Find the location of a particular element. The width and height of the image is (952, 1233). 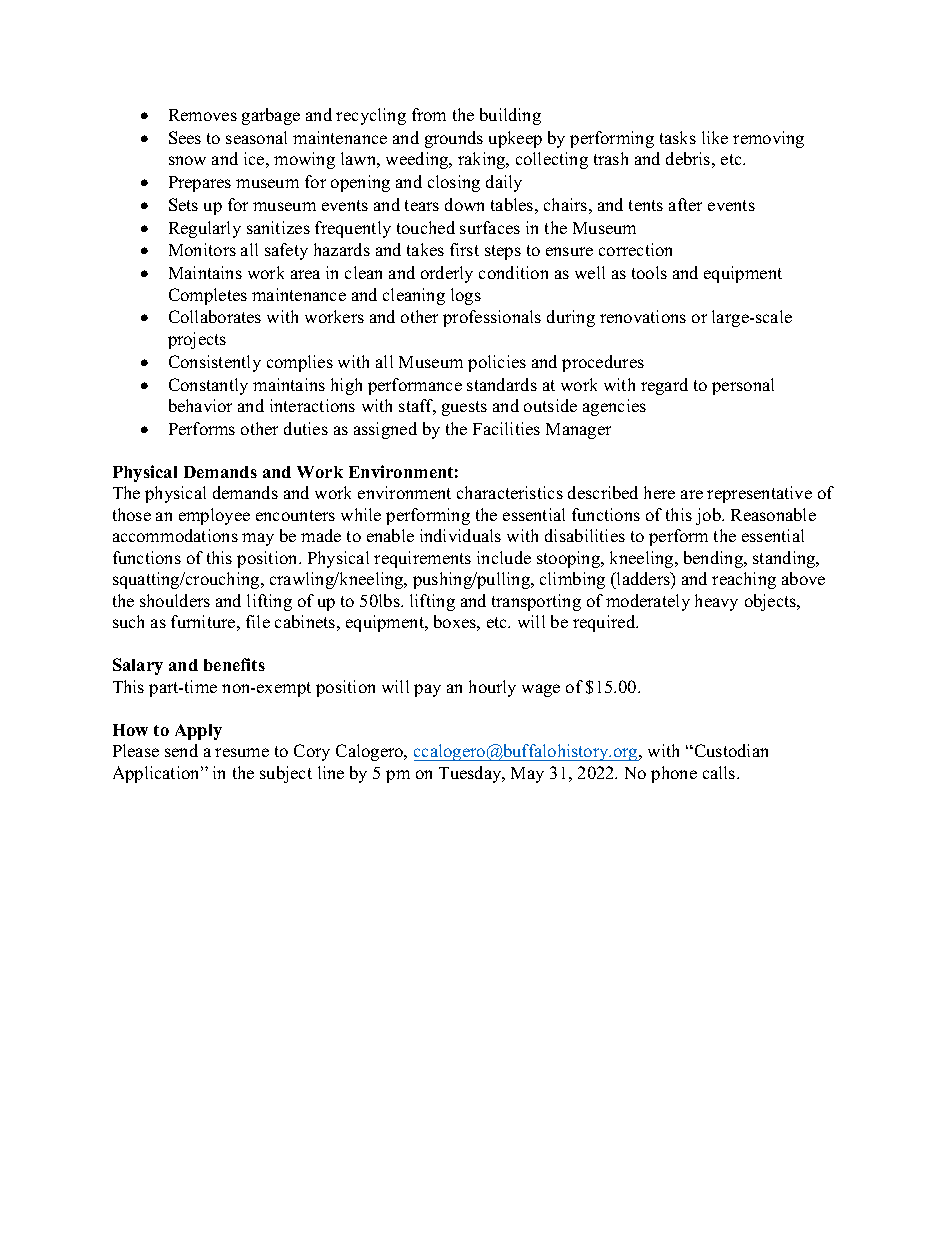

renovations is located at coordinates (643, 316).
